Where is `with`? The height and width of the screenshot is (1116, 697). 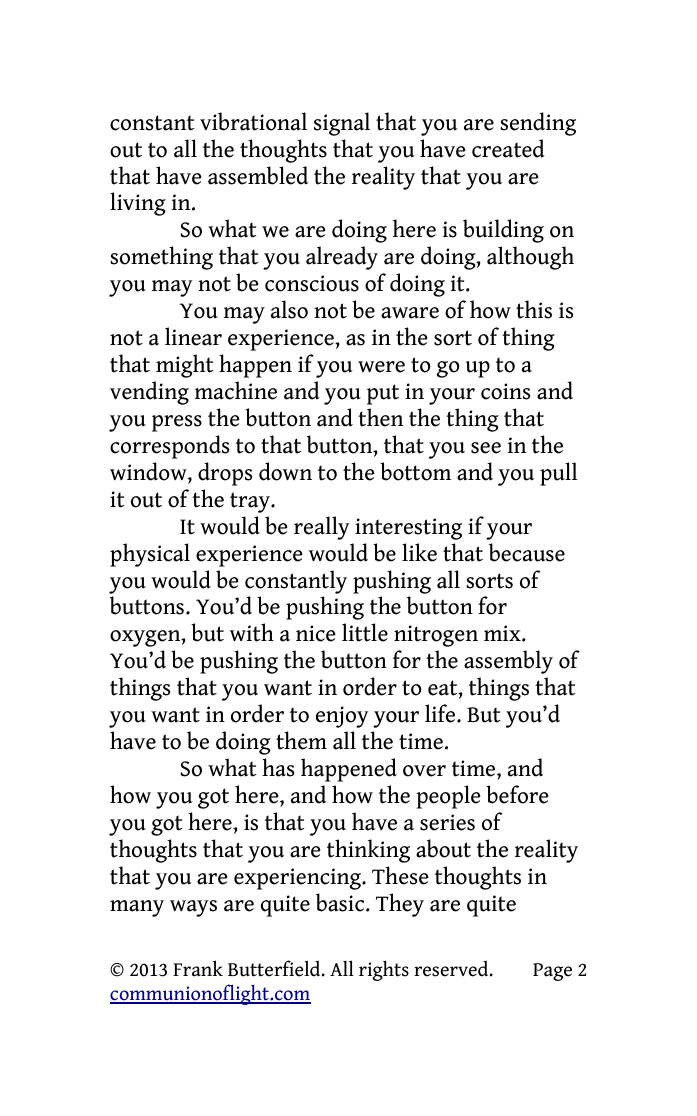 with is located at coordinates (252, 632).
